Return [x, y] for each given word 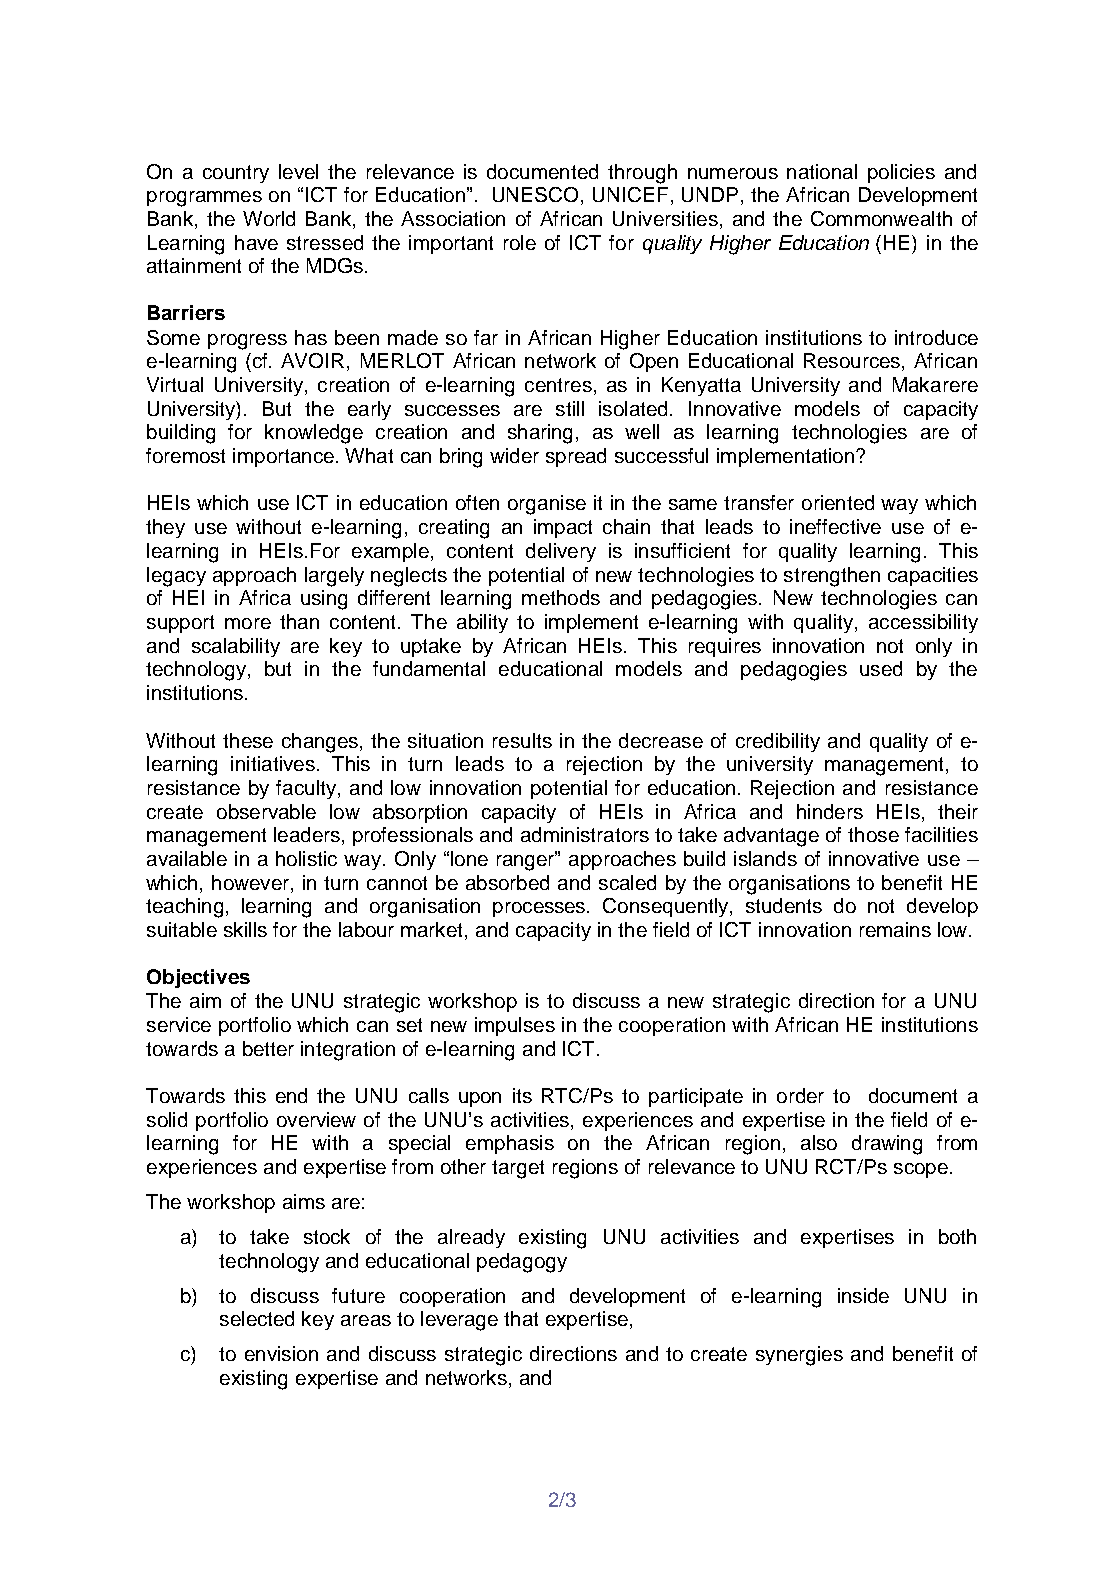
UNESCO [535, 194]
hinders [830, 811]
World [269, 218]
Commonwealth [881, 218]
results [522, 740]
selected [257, 1318]
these [248, 740]
